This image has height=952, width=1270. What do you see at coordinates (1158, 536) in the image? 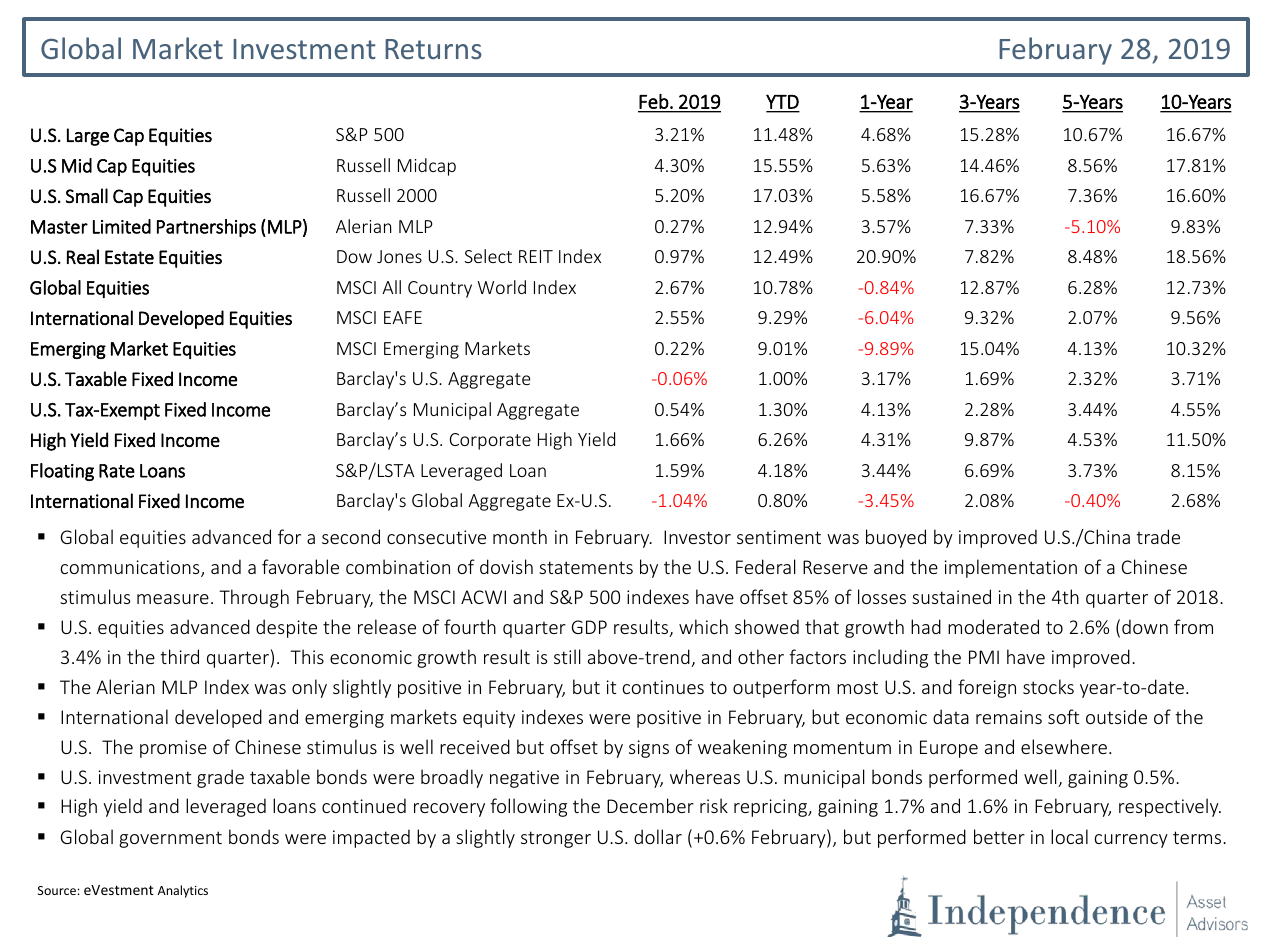
I see `trade` at bounding box center [1158, 536].
